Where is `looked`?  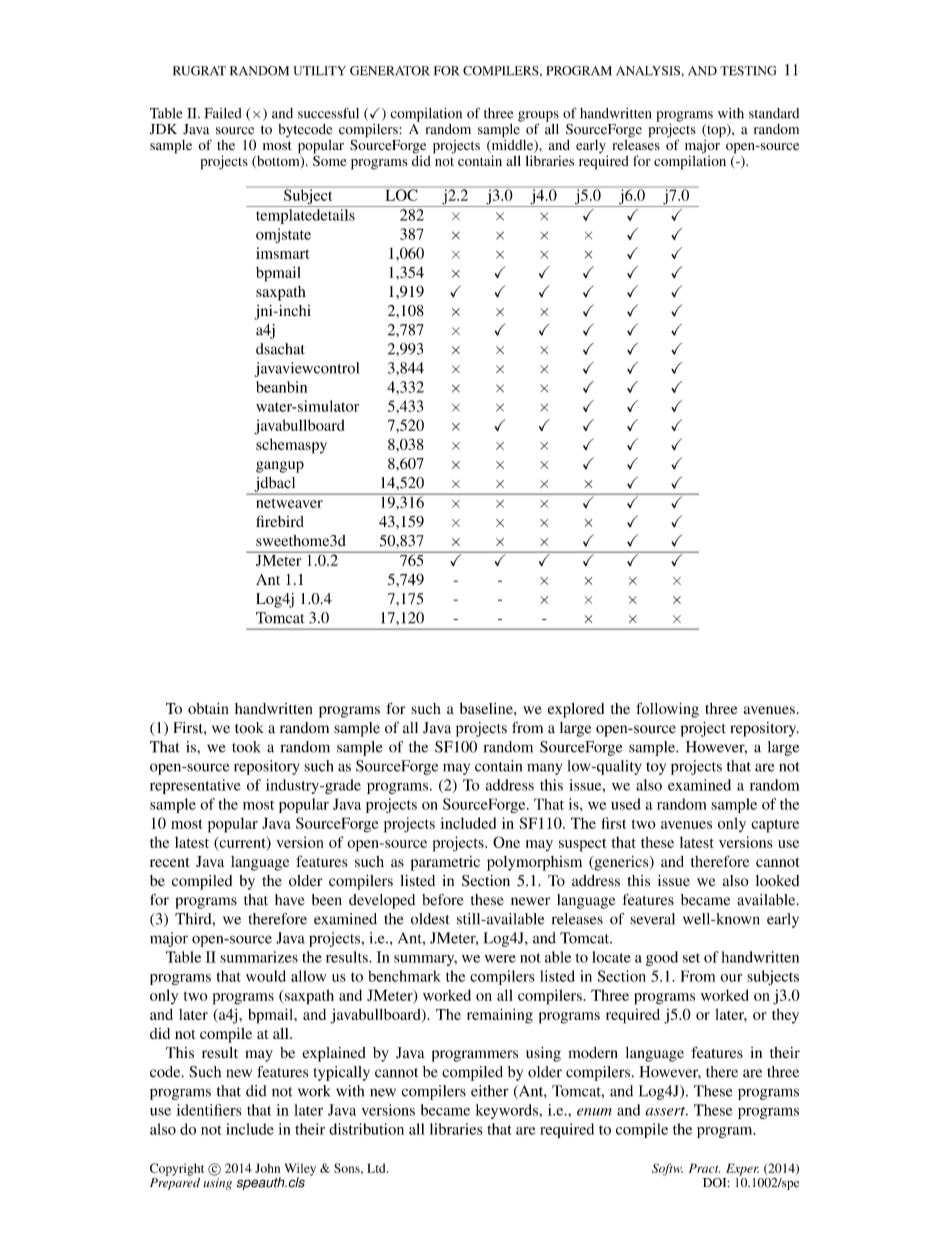 looked is located at coordinates (777, 880).
